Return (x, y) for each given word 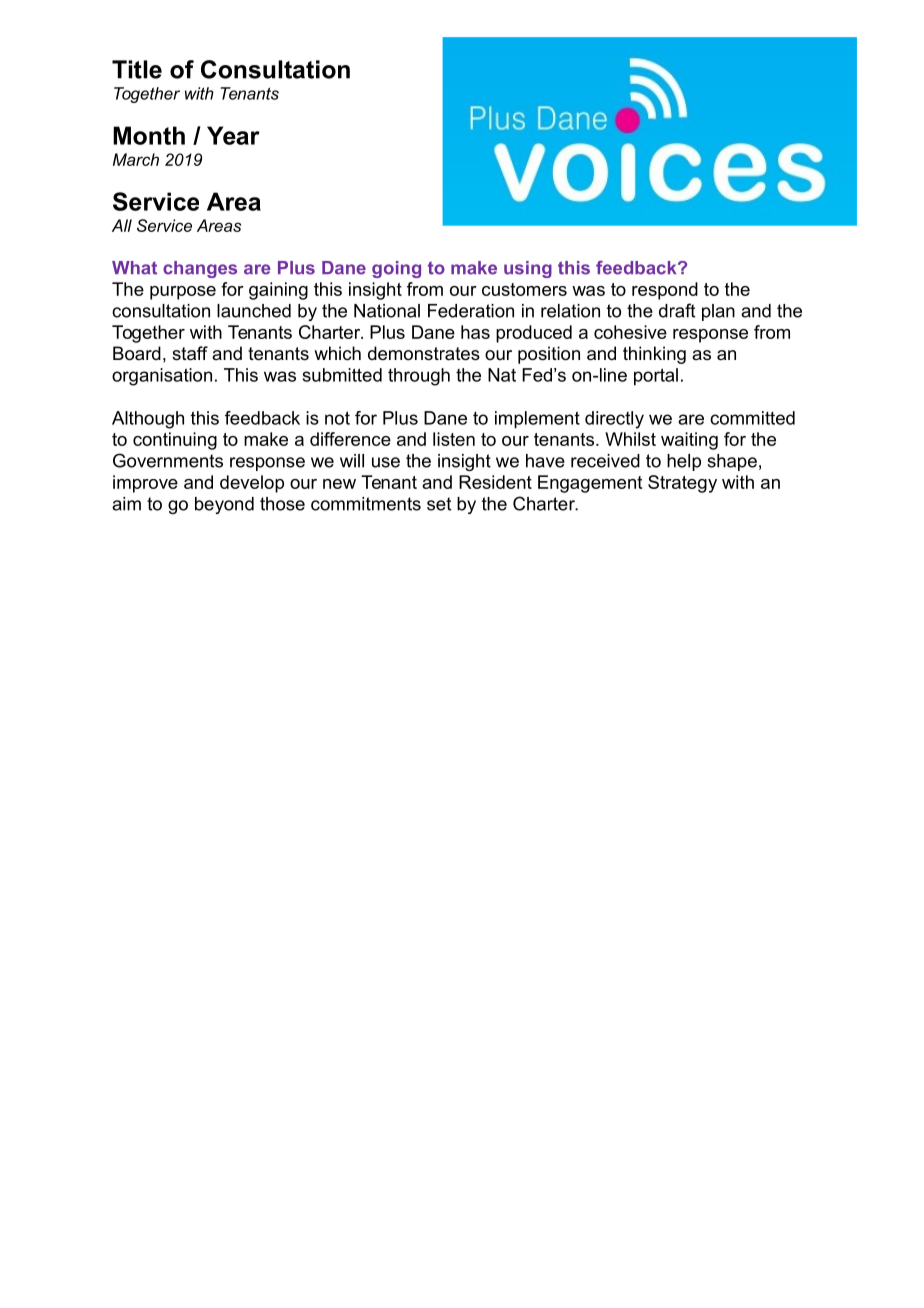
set (439, 504)
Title (137, 69)
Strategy (682, 484)
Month (149, 135)
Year (233, 135)
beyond (224, 505)
